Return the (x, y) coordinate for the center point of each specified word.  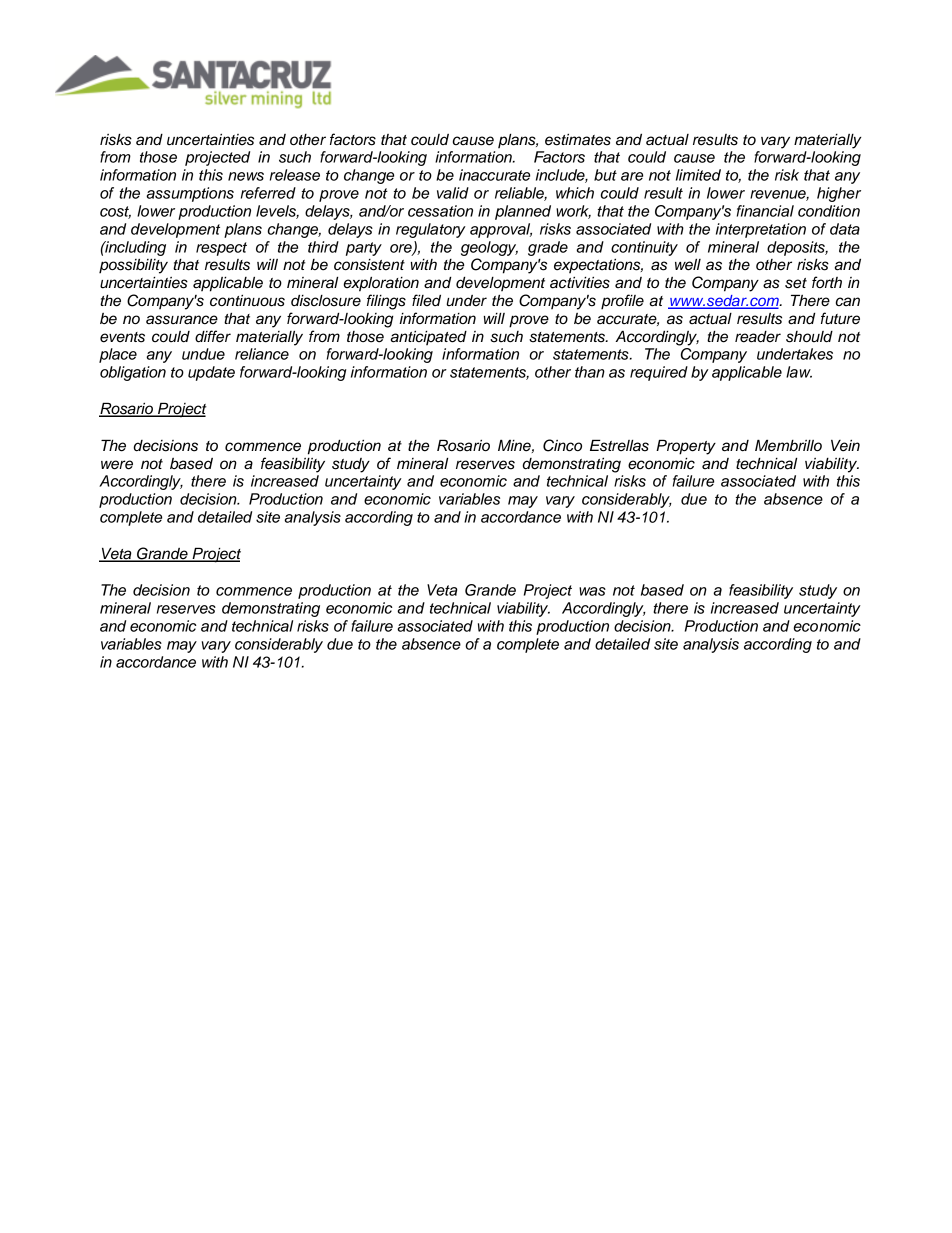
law (799, 372)
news (246, 176)
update (211, 373)
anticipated (428, 337)
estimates (578, 140)
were (117, 465)
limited (698, 175)
